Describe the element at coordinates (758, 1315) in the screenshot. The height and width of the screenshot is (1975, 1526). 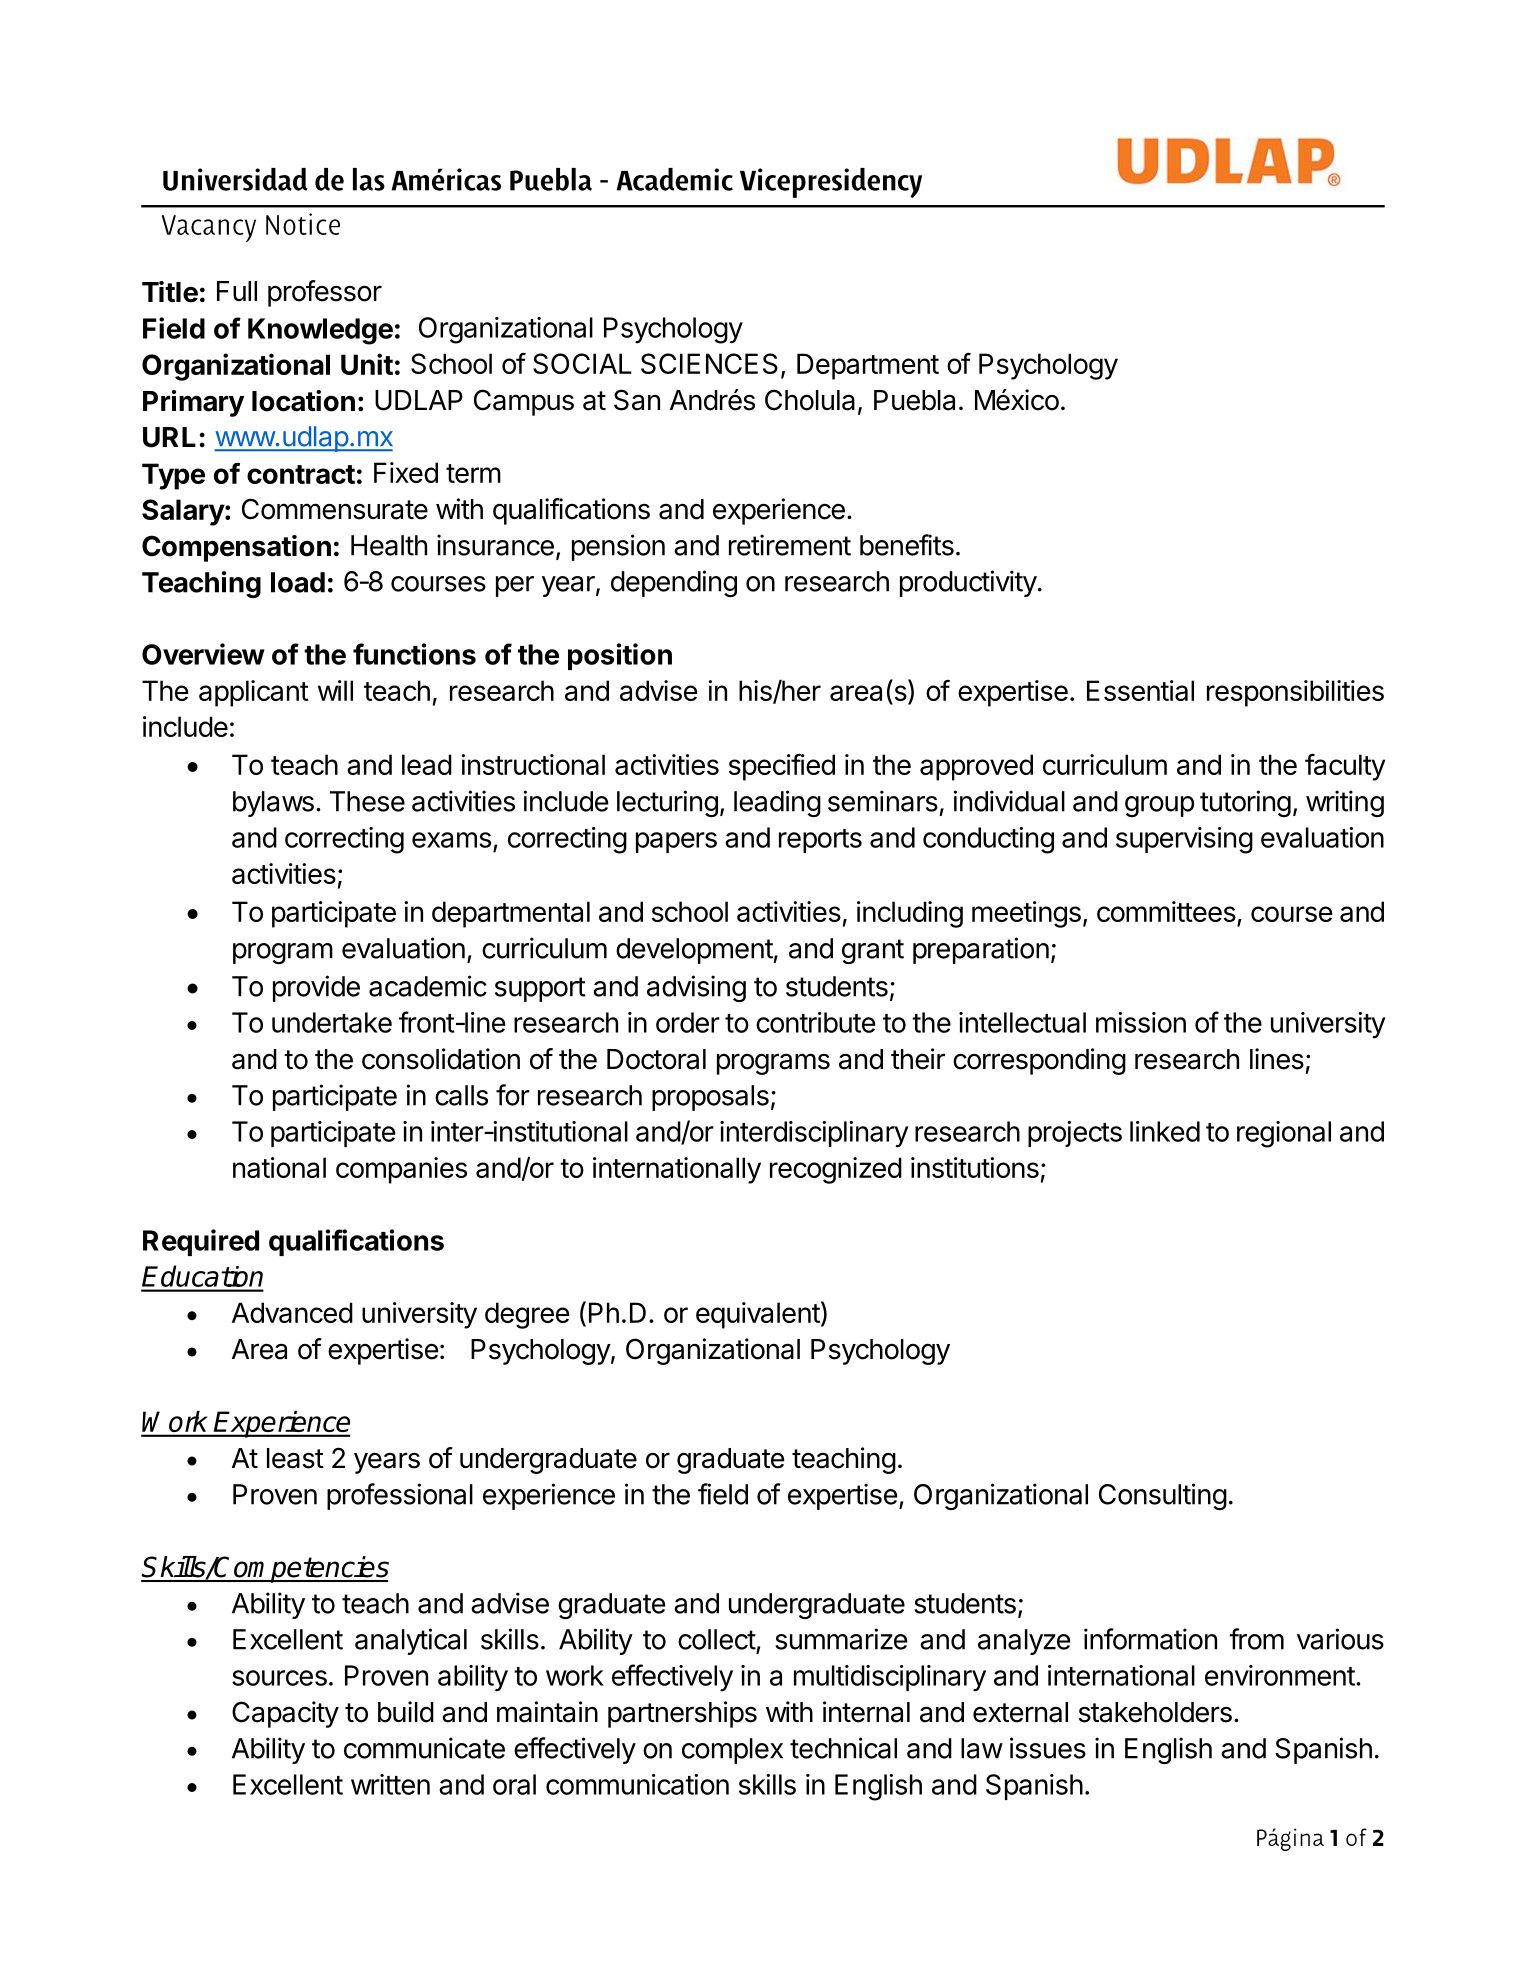
I see `equivalent` at that location.
